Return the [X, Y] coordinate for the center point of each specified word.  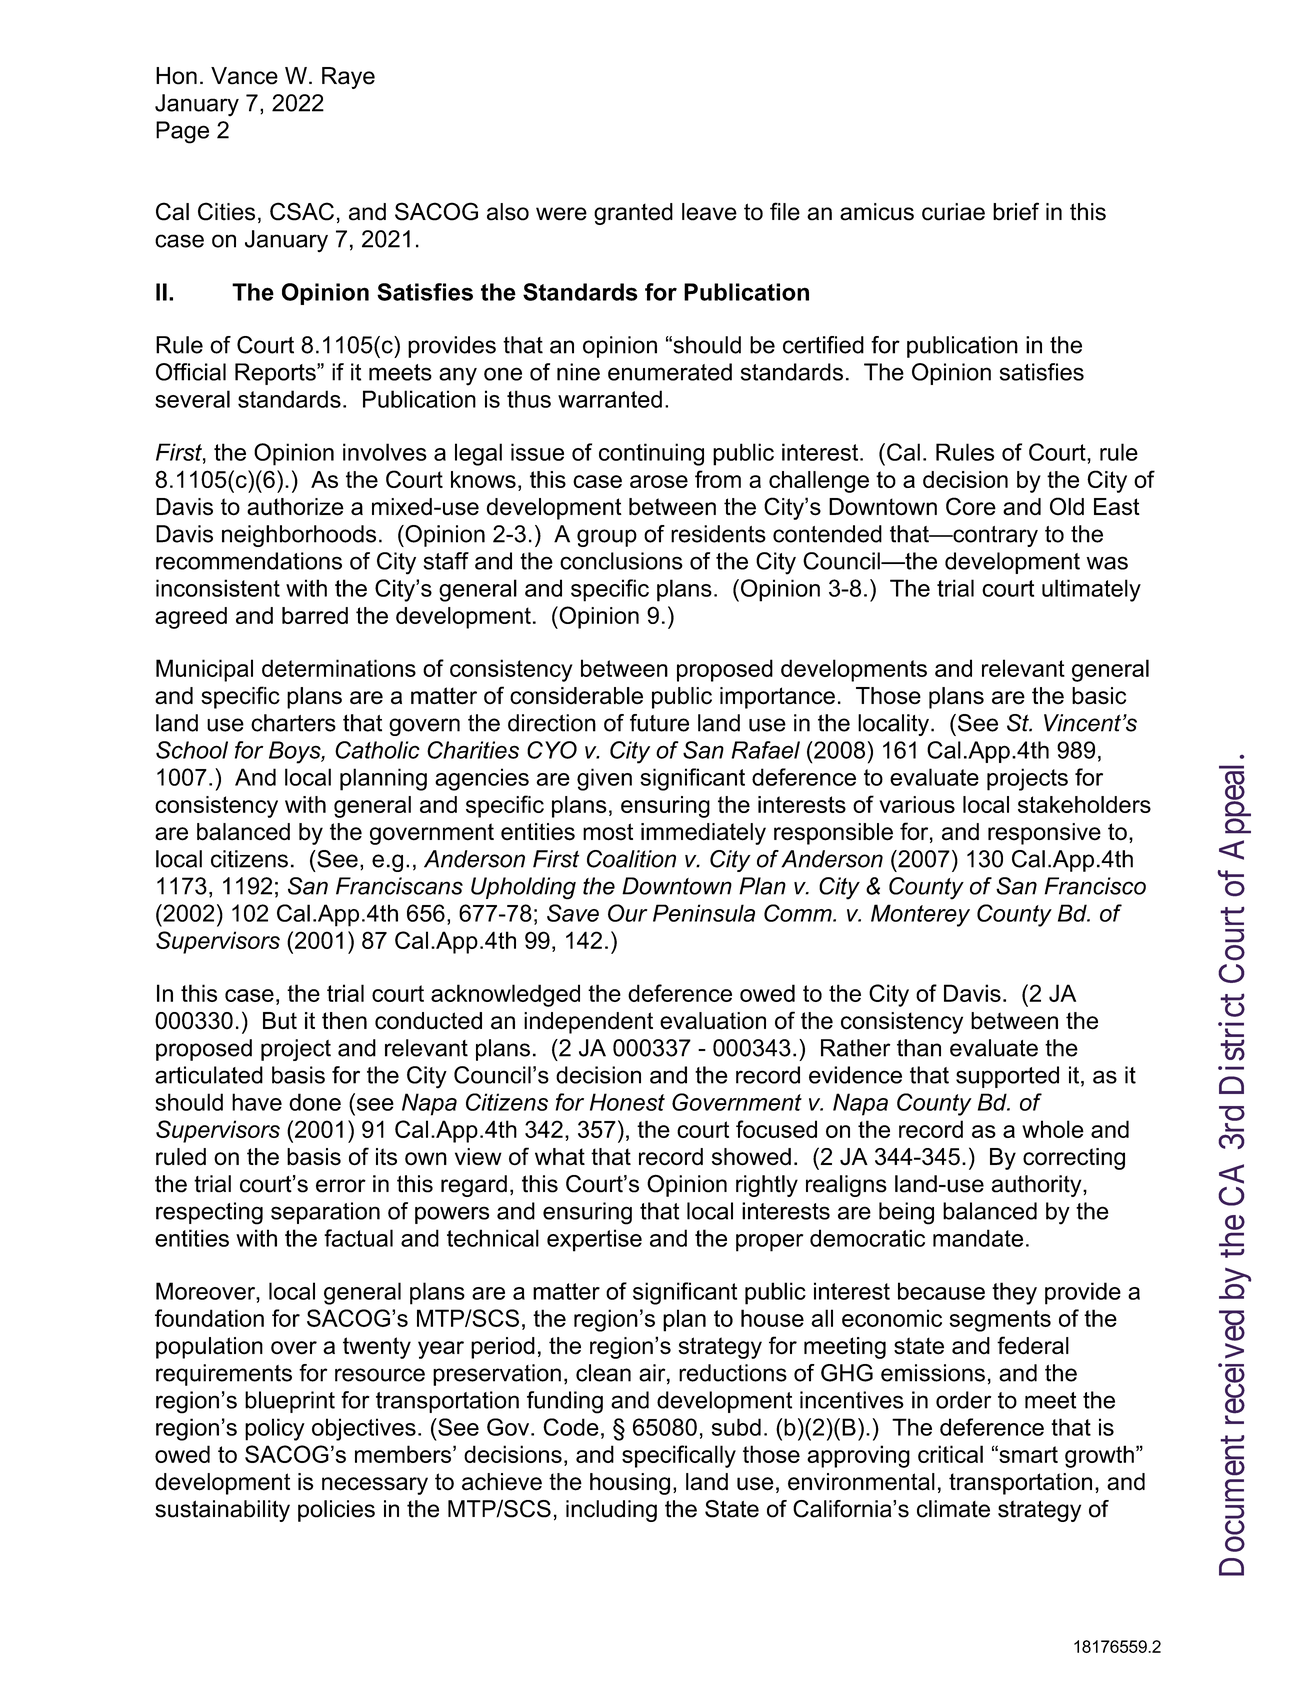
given [604, 779]
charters [293, 723]
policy [275, 1429]
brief [1016, 211]
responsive [1044, 834]
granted [633, 214]
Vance [244, 76]
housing [630, 1484]
